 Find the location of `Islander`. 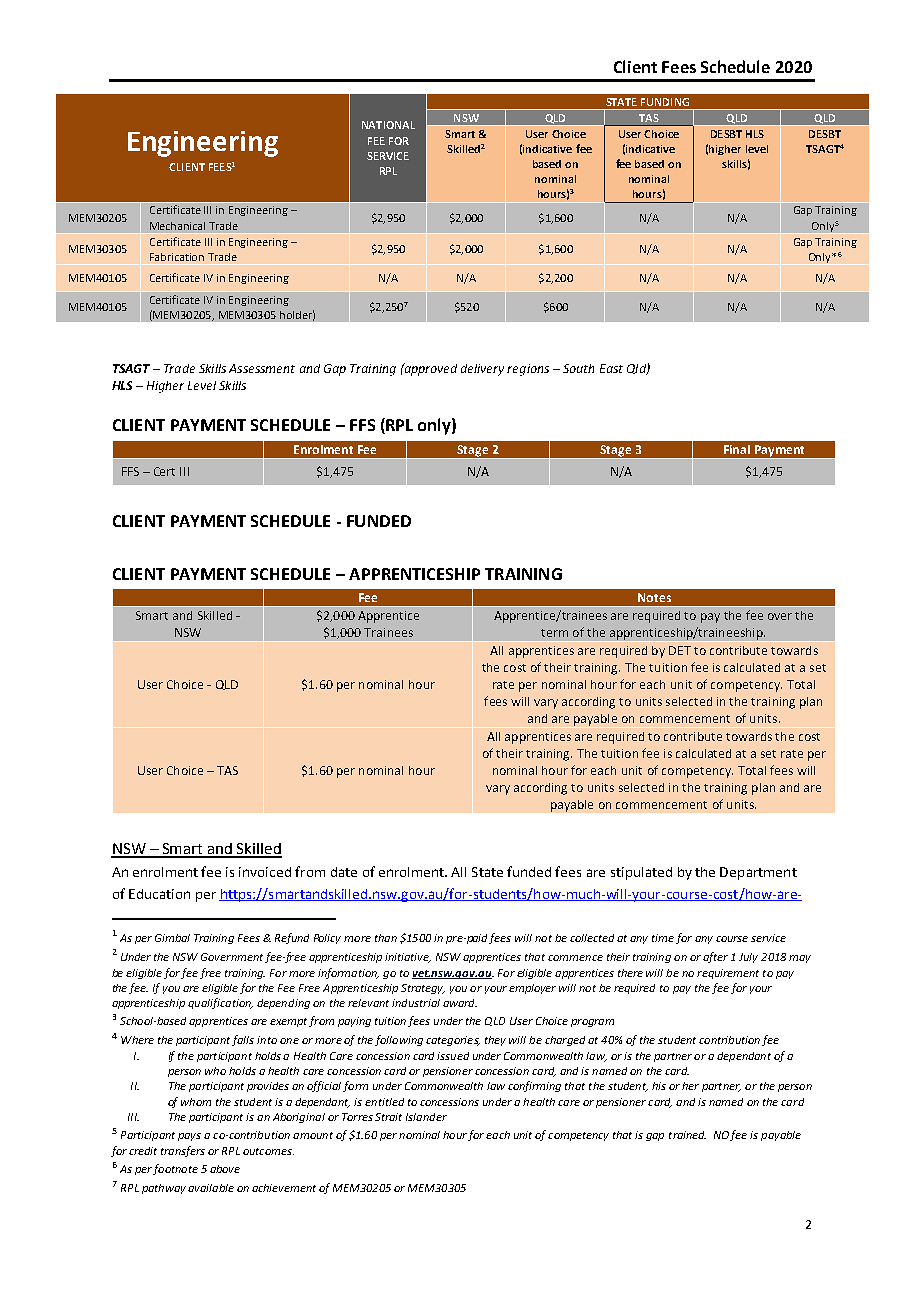

Islander is located at coordinates (426, 1117).
